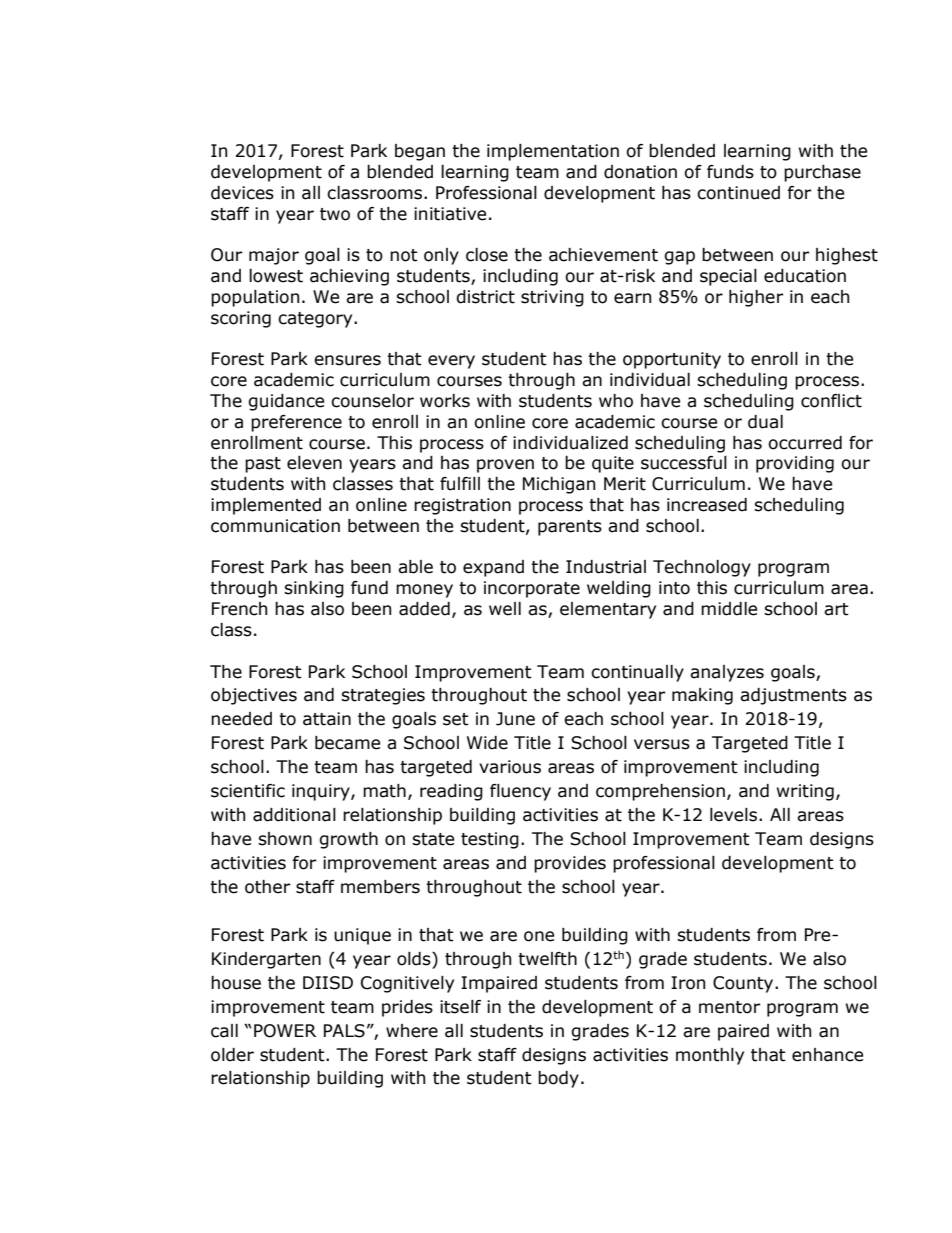 This screenshot has height=1233, width=952. Describe the element at coordinates (505, 609) in the screenshot. I see `well` at that location.
